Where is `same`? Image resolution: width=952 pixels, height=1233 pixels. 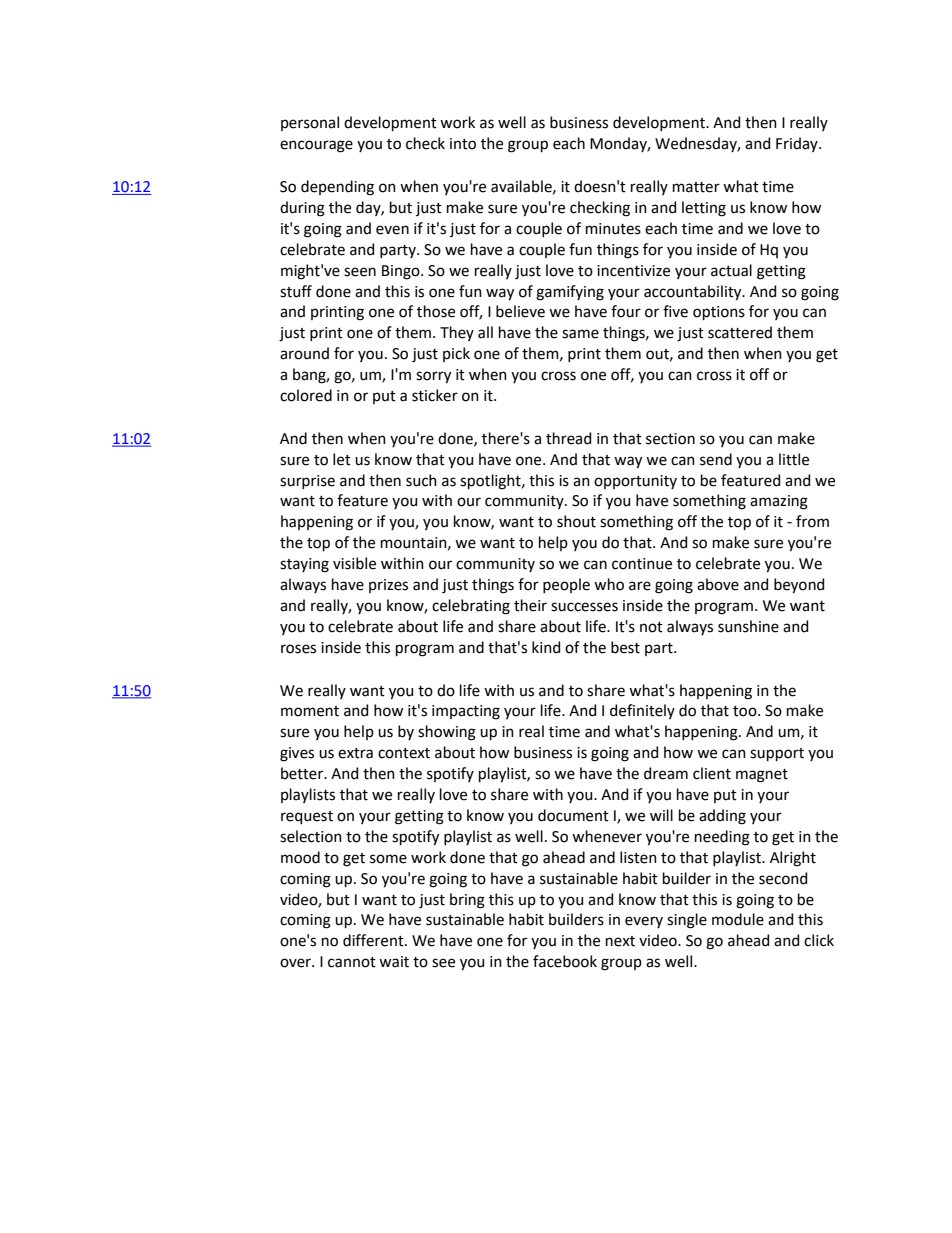 same is located at coordinates (580, 334).
